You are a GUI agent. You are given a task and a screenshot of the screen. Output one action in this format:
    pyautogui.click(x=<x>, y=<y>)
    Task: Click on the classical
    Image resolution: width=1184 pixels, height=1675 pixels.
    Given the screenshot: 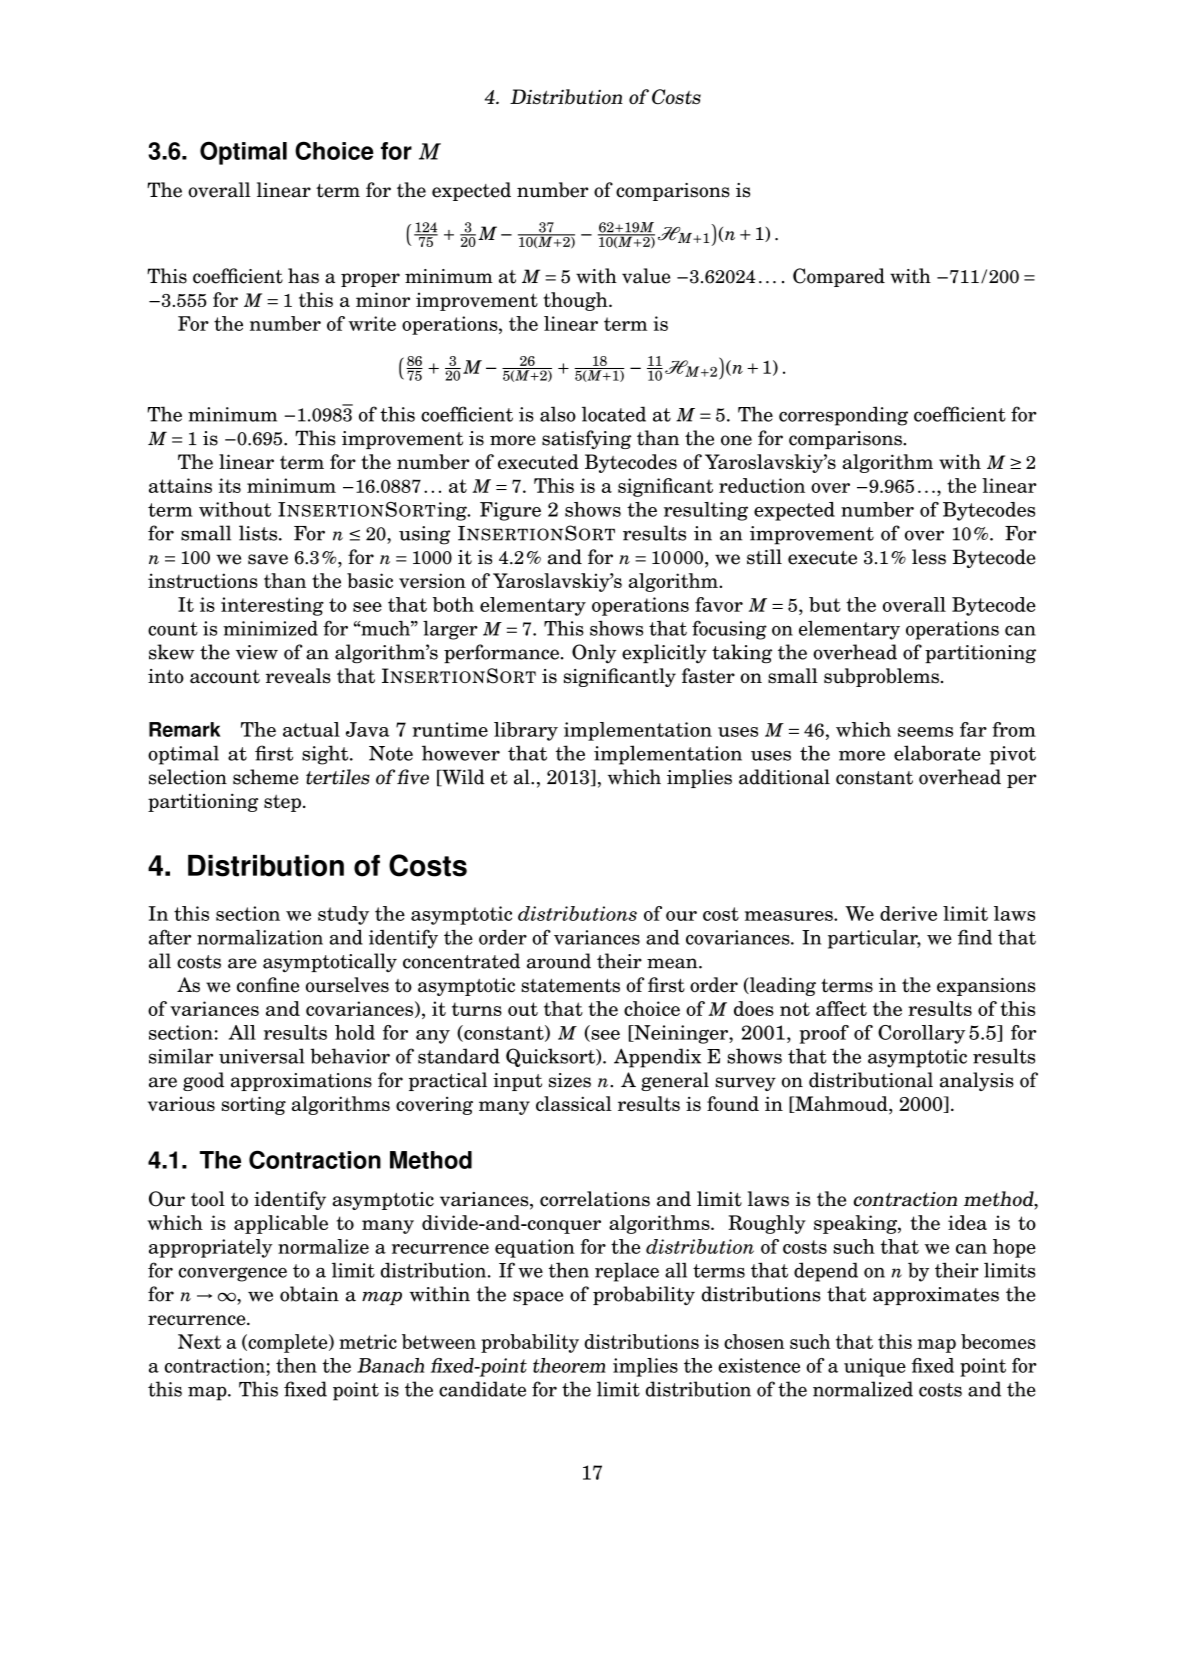 What is the action you would take?
    pyautogui.click(x=574, y=1103)
